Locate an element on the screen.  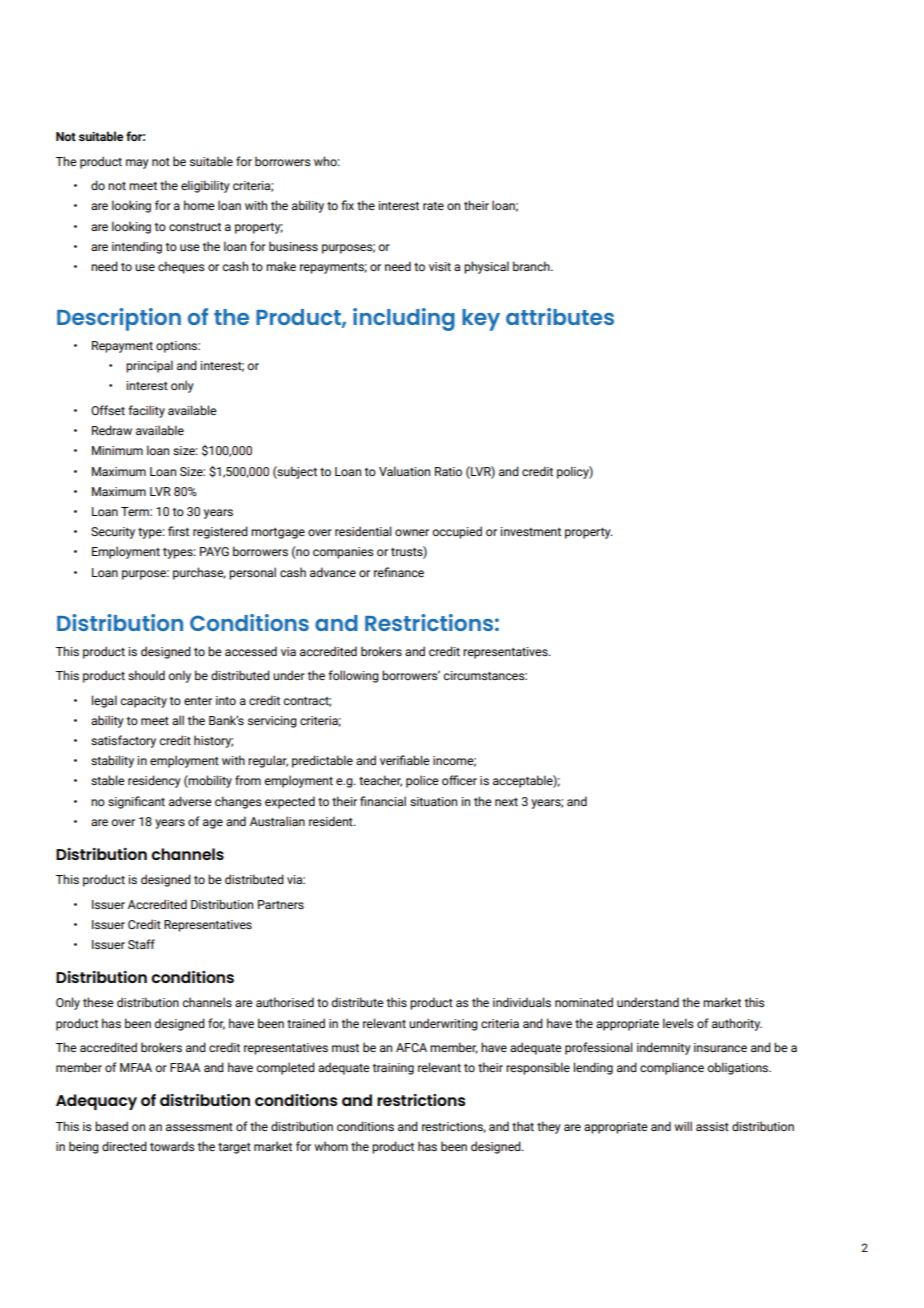
investment is located at coordinates (531, 531).
